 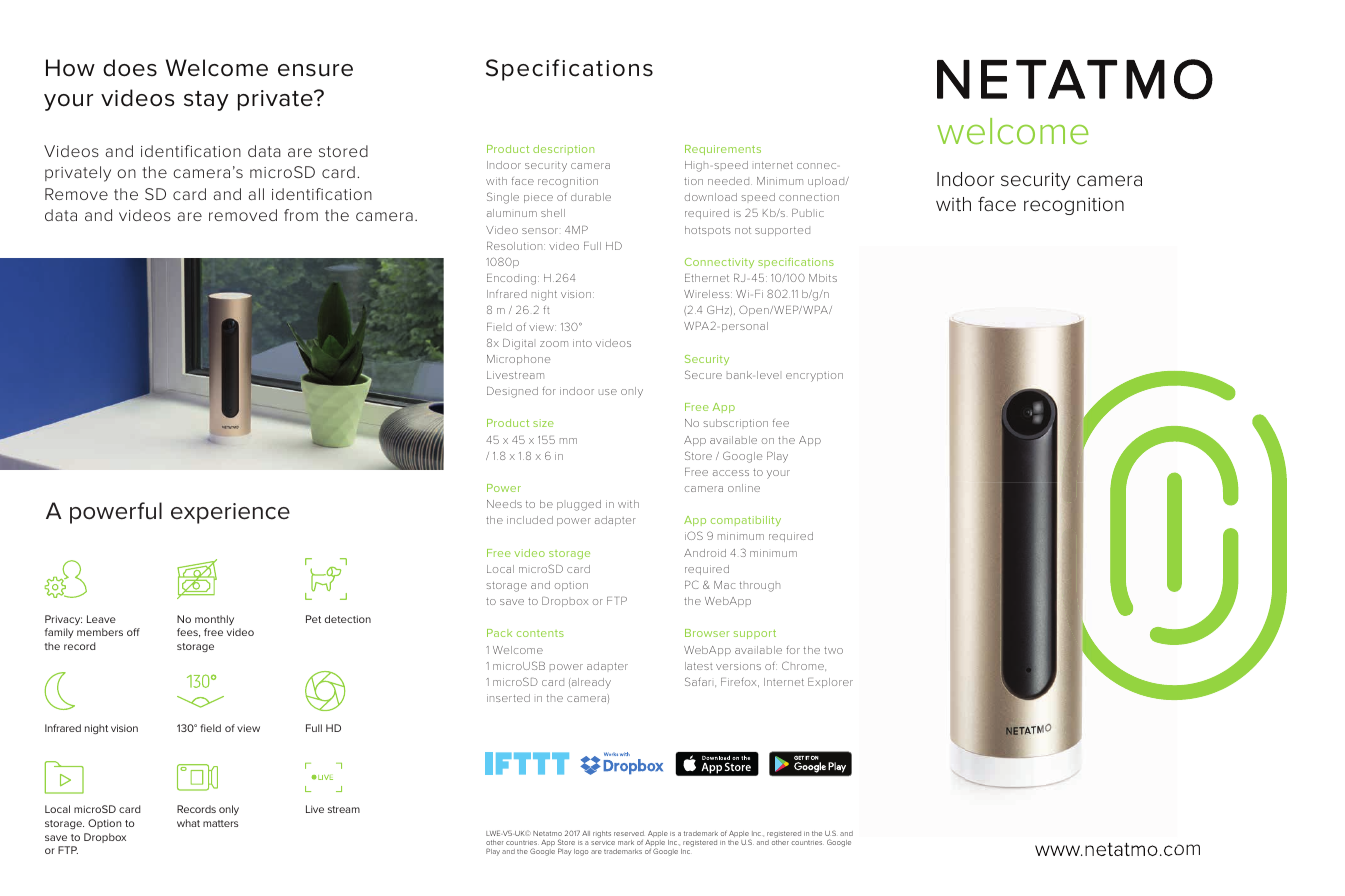 What do you see at coordinates (499, 633) in the screenshot?
I see `Pack` at bounding box center [499, 633].
